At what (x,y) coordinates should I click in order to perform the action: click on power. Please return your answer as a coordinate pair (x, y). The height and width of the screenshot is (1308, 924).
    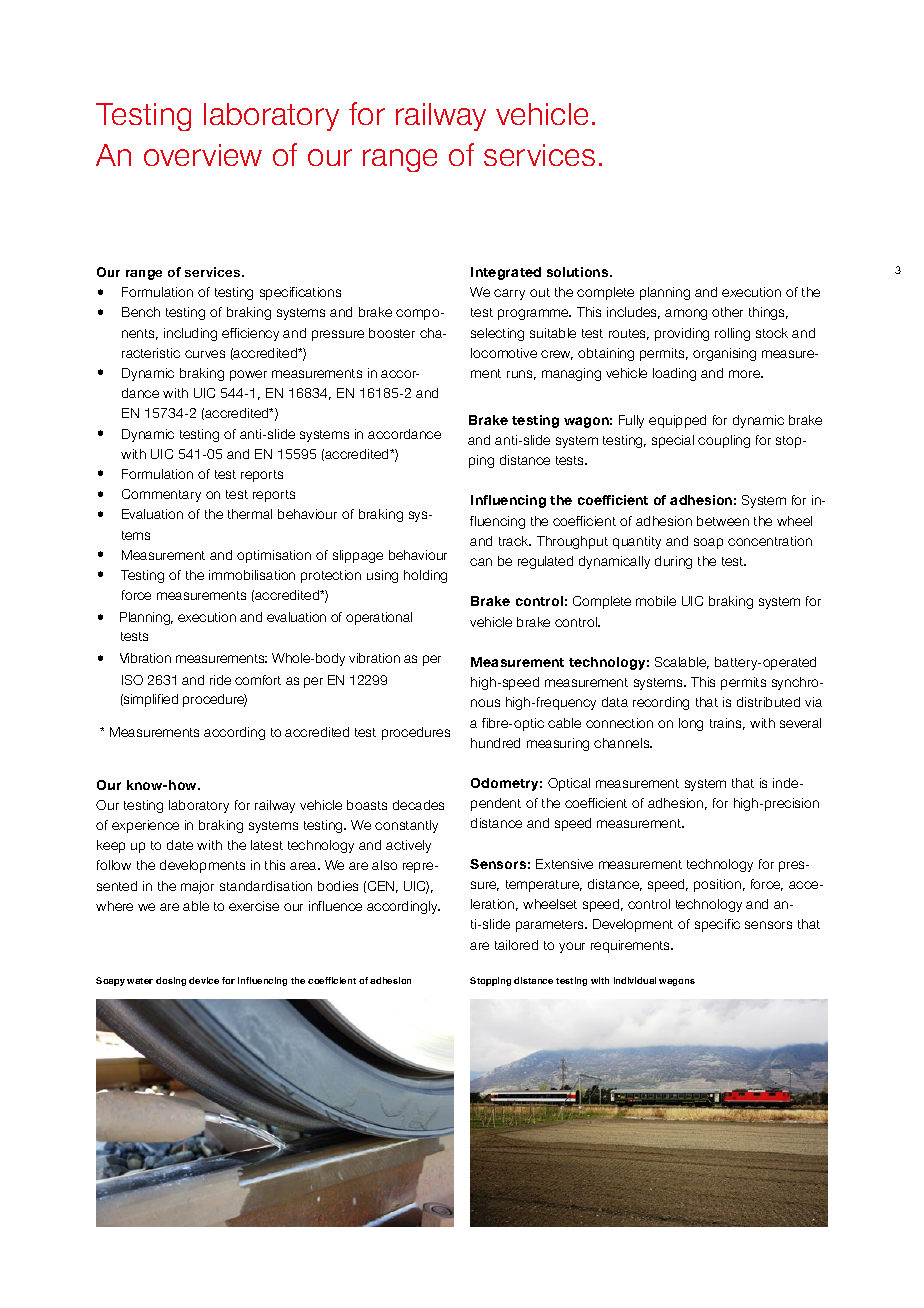
    Looking at the image, I should click on (248, 375).
